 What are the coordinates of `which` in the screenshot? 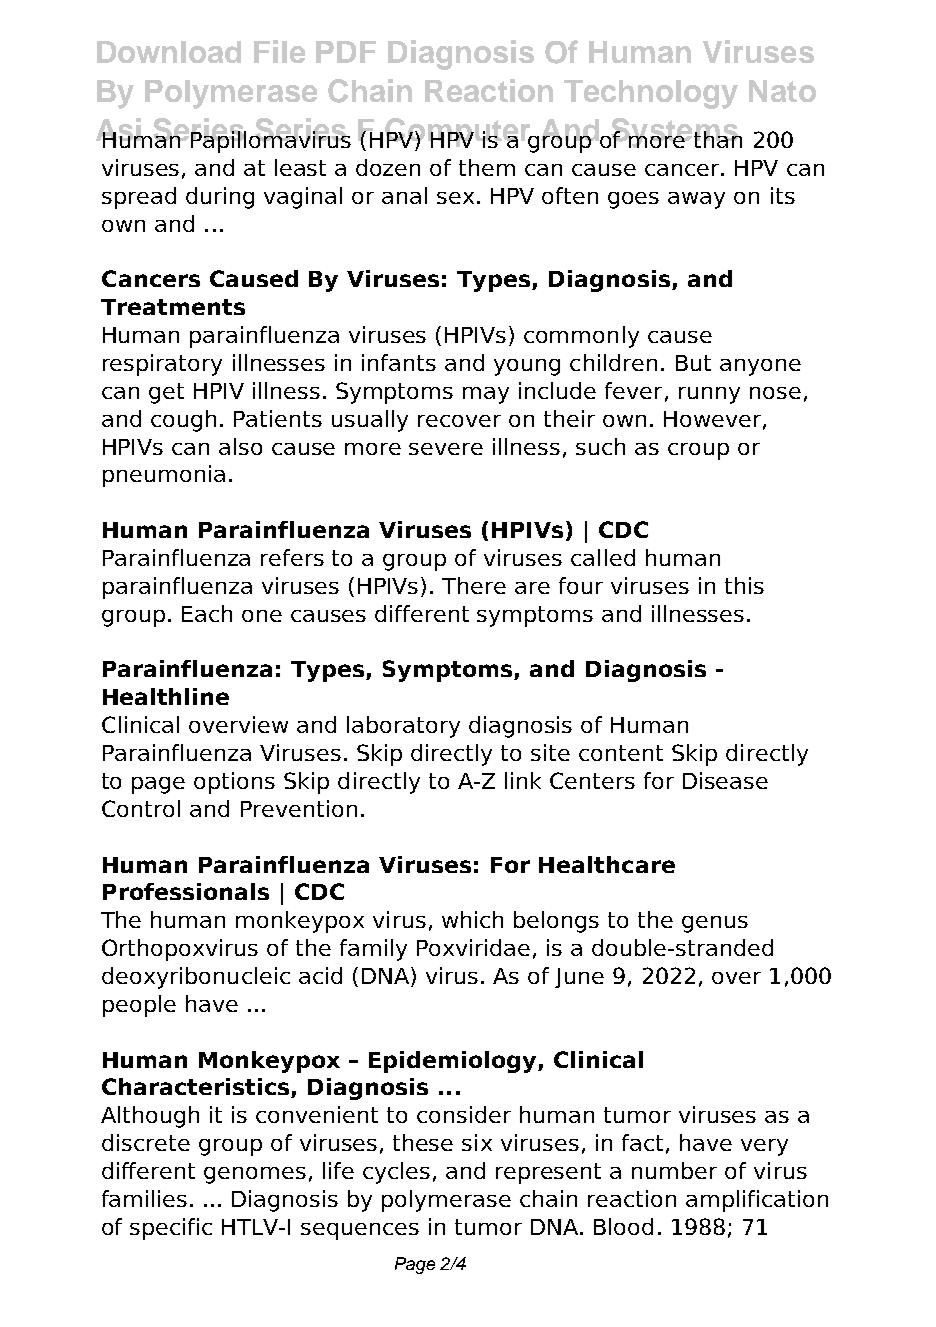 It's located at (472, 919).
